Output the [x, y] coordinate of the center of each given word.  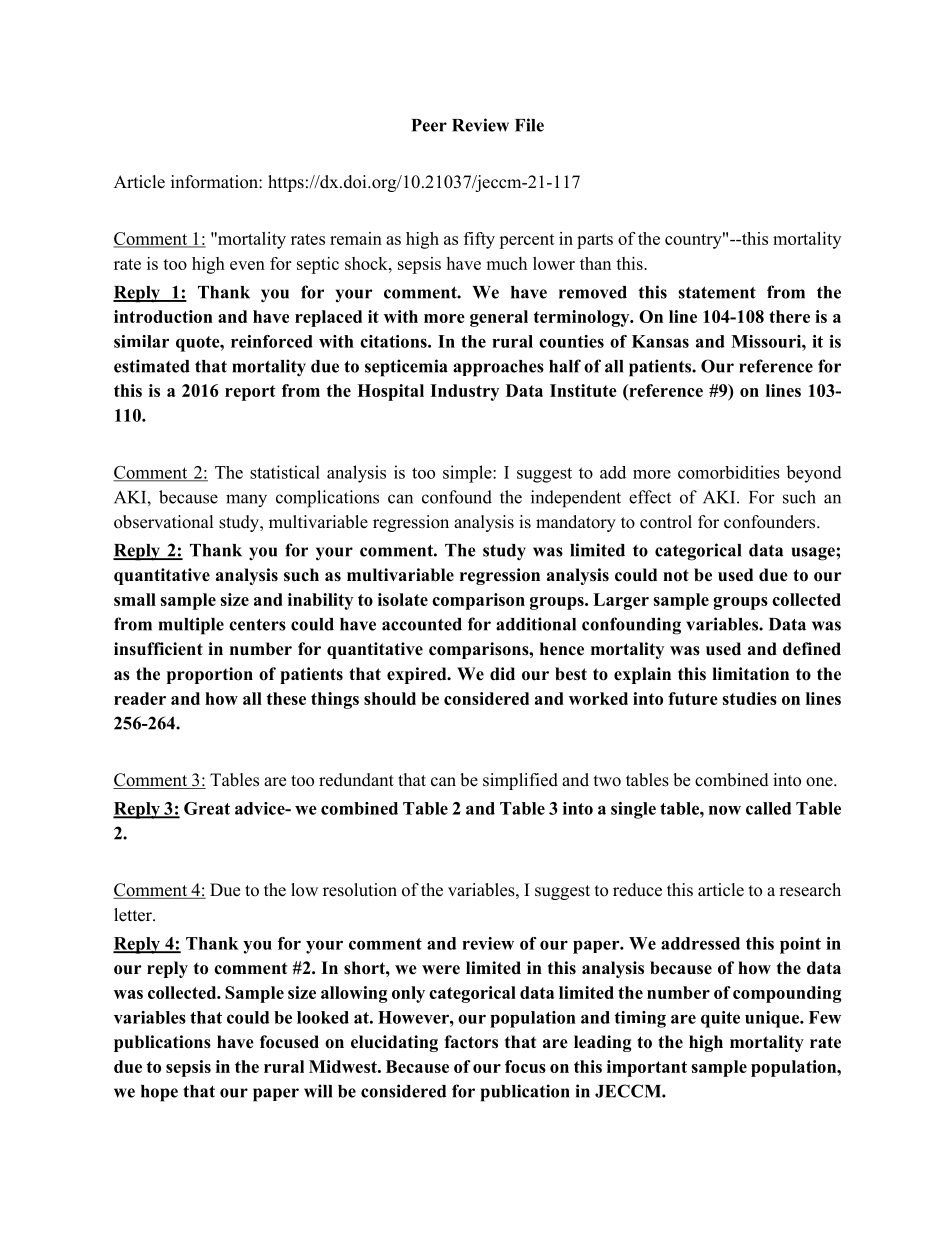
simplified [520, 781]
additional [536, 624]
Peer [429, 125]
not [676, 575]
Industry [464, 392]
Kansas [660, 341]
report [250, 393]
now [725, 810]
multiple [191, 626]
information [215, 182]
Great [207, 808]
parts [595, 241]
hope [159, 1093]
